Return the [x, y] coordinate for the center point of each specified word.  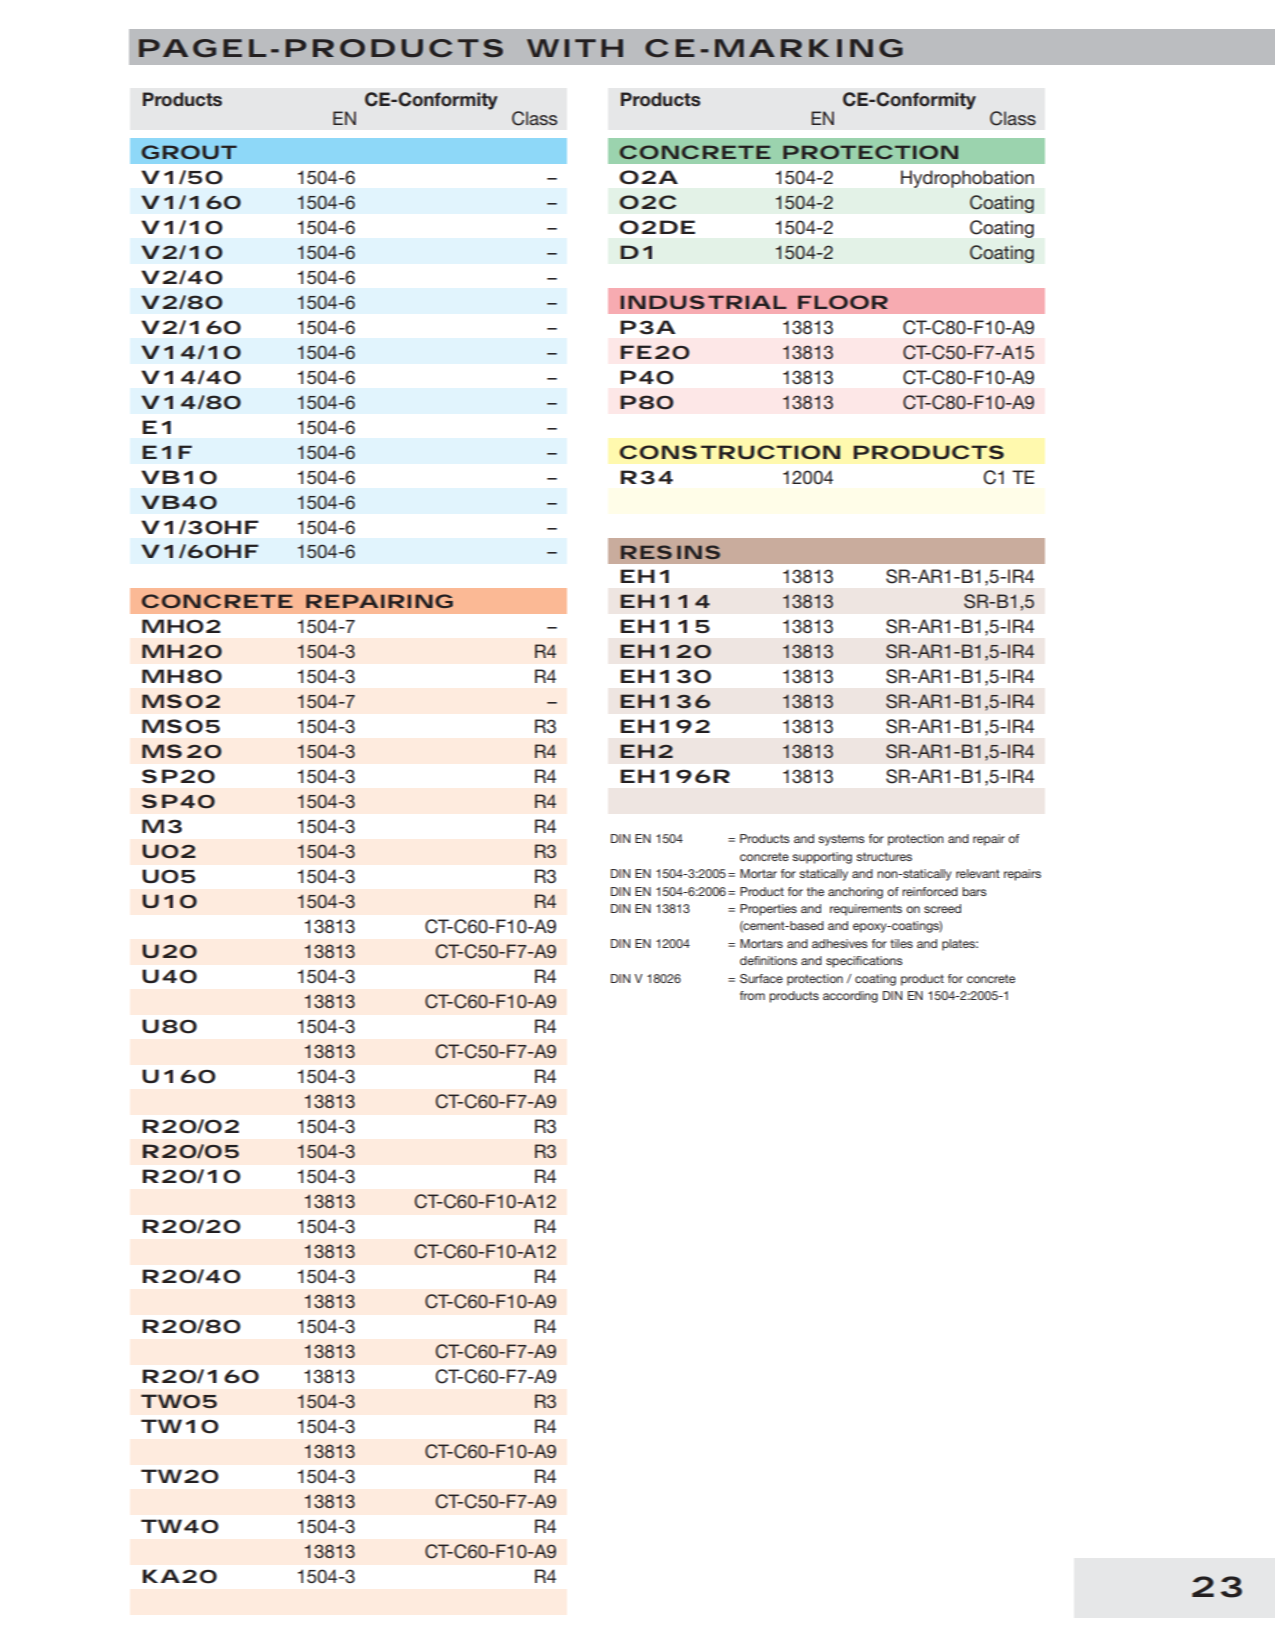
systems [841, 840]
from [752, 995]
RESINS [670, 552]
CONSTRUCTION [730, 452]
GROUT [189, 152]
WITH [575, 48]
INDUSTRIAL [703, 302]
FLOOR [843, 302]
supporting [822, 858]
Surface [761, 978]
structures [884, 856]
